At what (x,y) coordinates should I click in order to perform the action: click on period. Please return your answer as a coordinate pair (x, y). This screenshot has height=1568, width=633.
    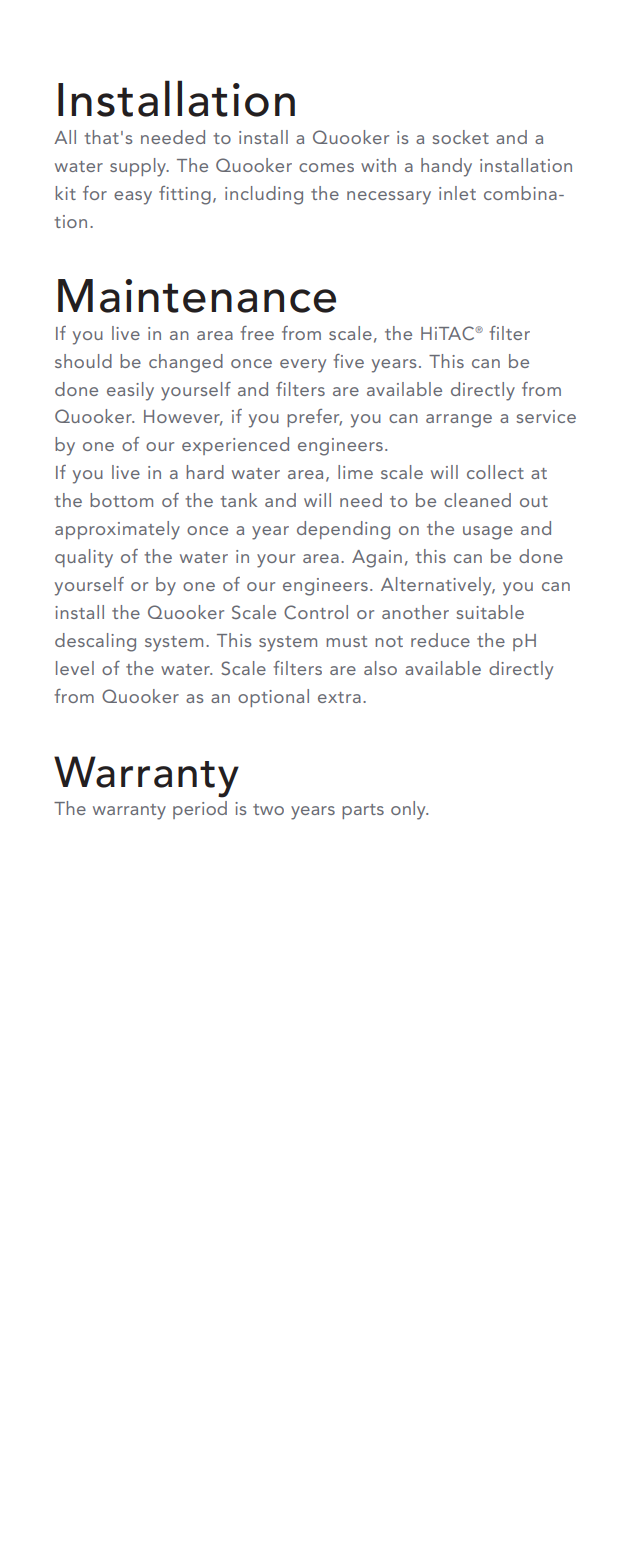
    Looking at the image, I should click on (200, 810).
